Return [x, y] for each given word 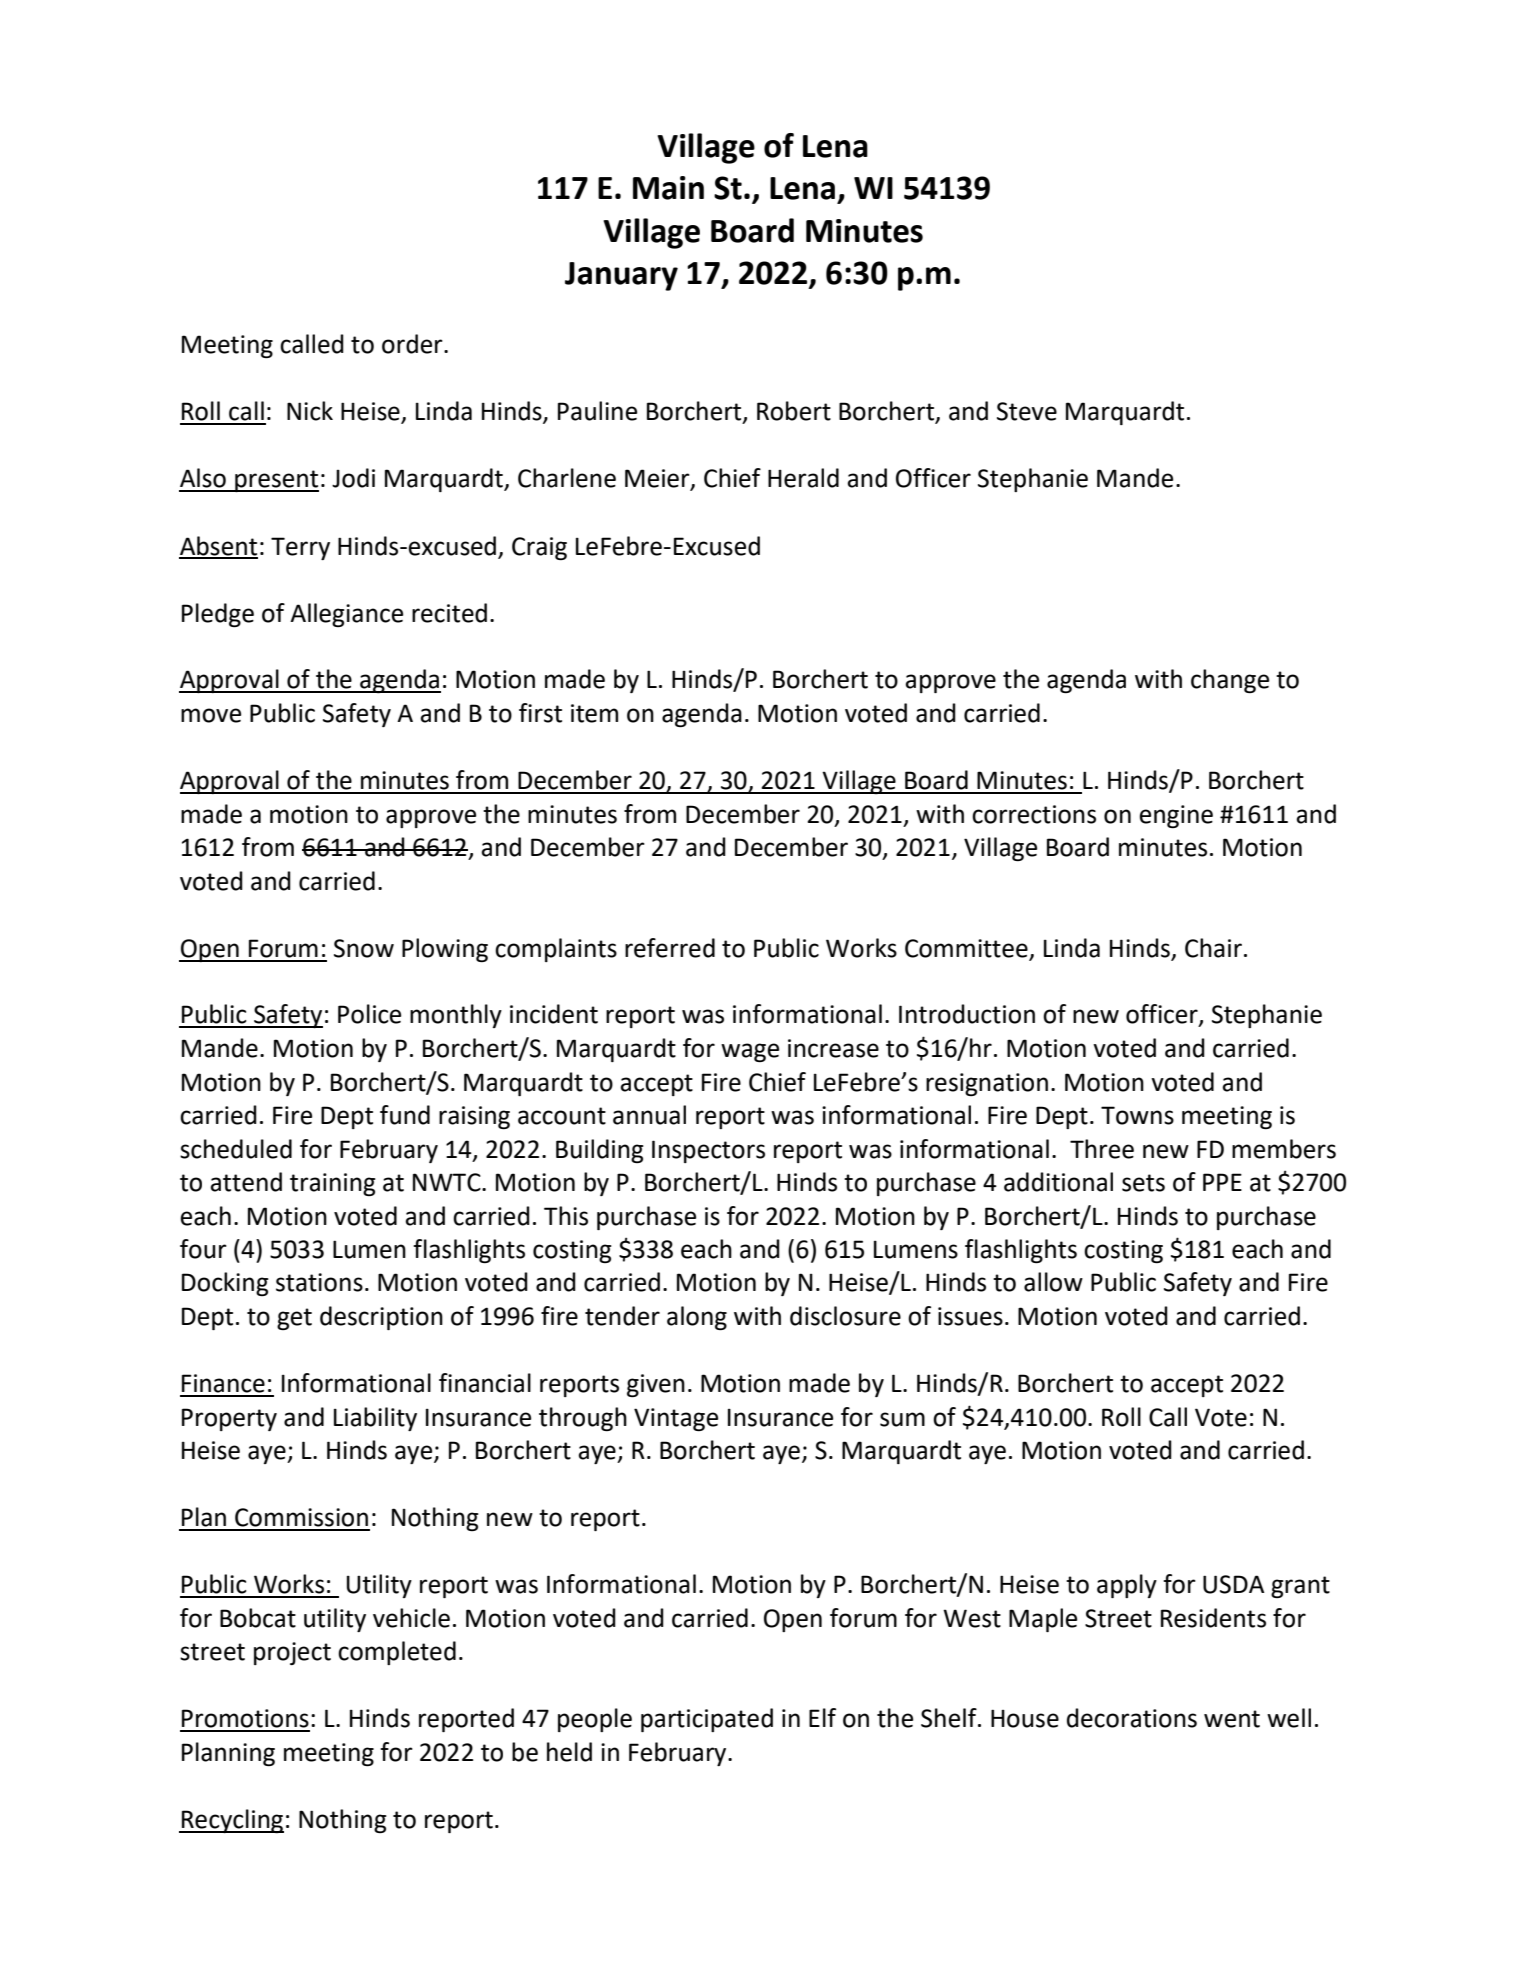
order [413, 344]
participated [707, 1720]
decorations [1132, 1718]
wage [750, 1052]
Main [668, 188]
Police [369, 1014]
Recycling [232, 1821]
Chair [1213, 948]
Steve [1027, 411]
